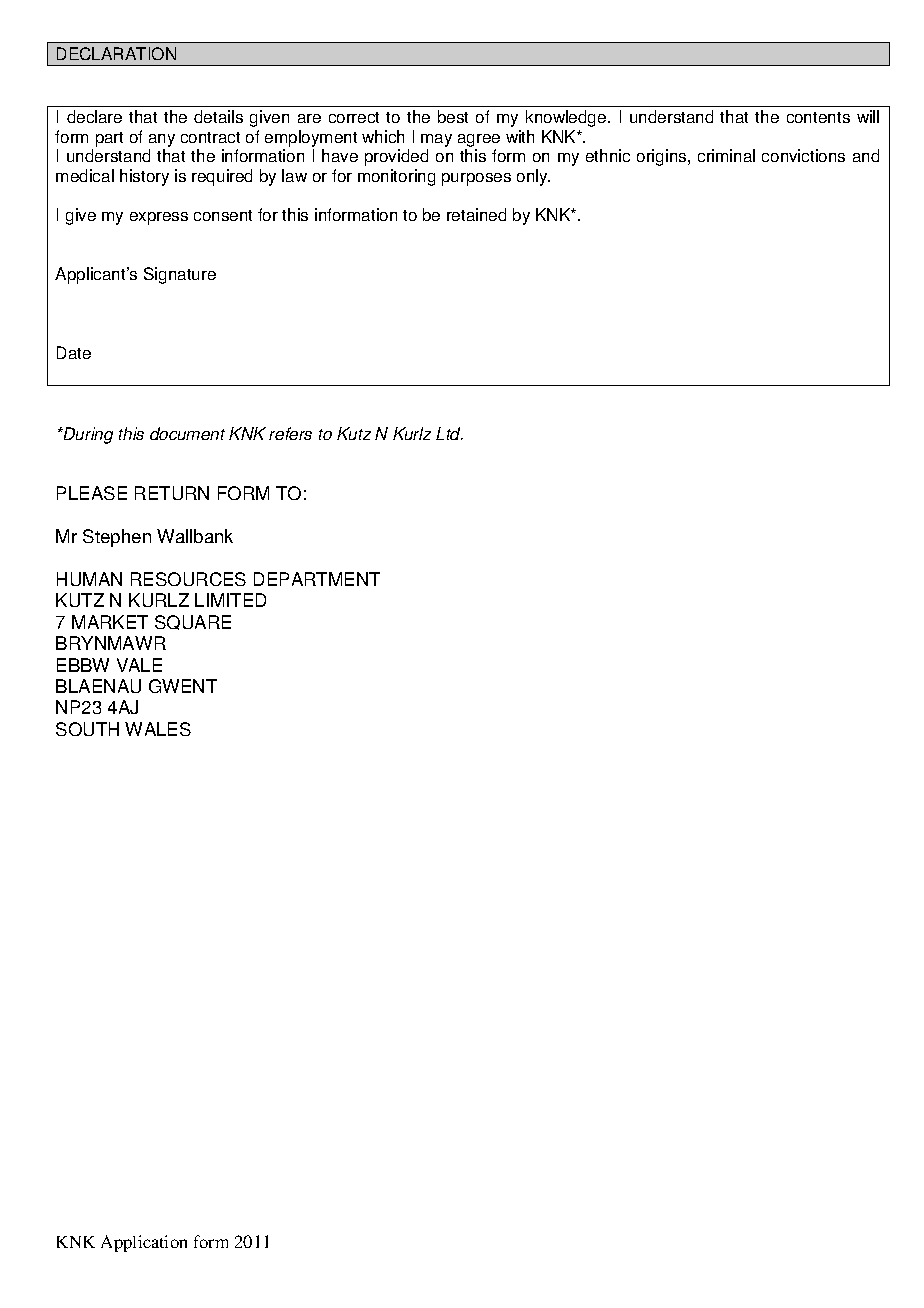  What do you see at coordinates (218, 116) in the image?
I see `details` at bounding box center [218, 116].
